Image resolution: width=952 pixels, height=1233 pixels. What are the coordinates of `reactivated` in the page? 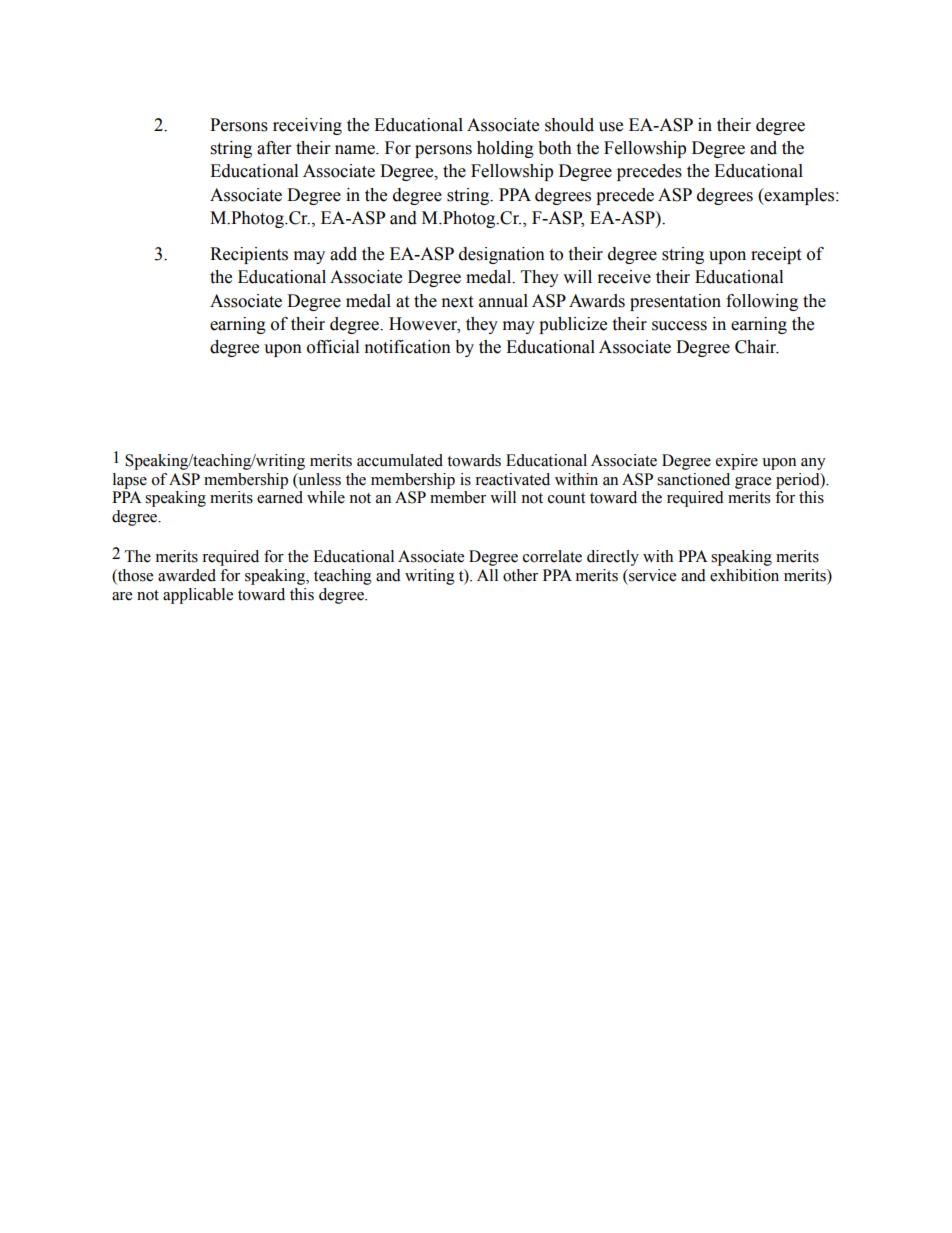 It's located at (512, 479).
